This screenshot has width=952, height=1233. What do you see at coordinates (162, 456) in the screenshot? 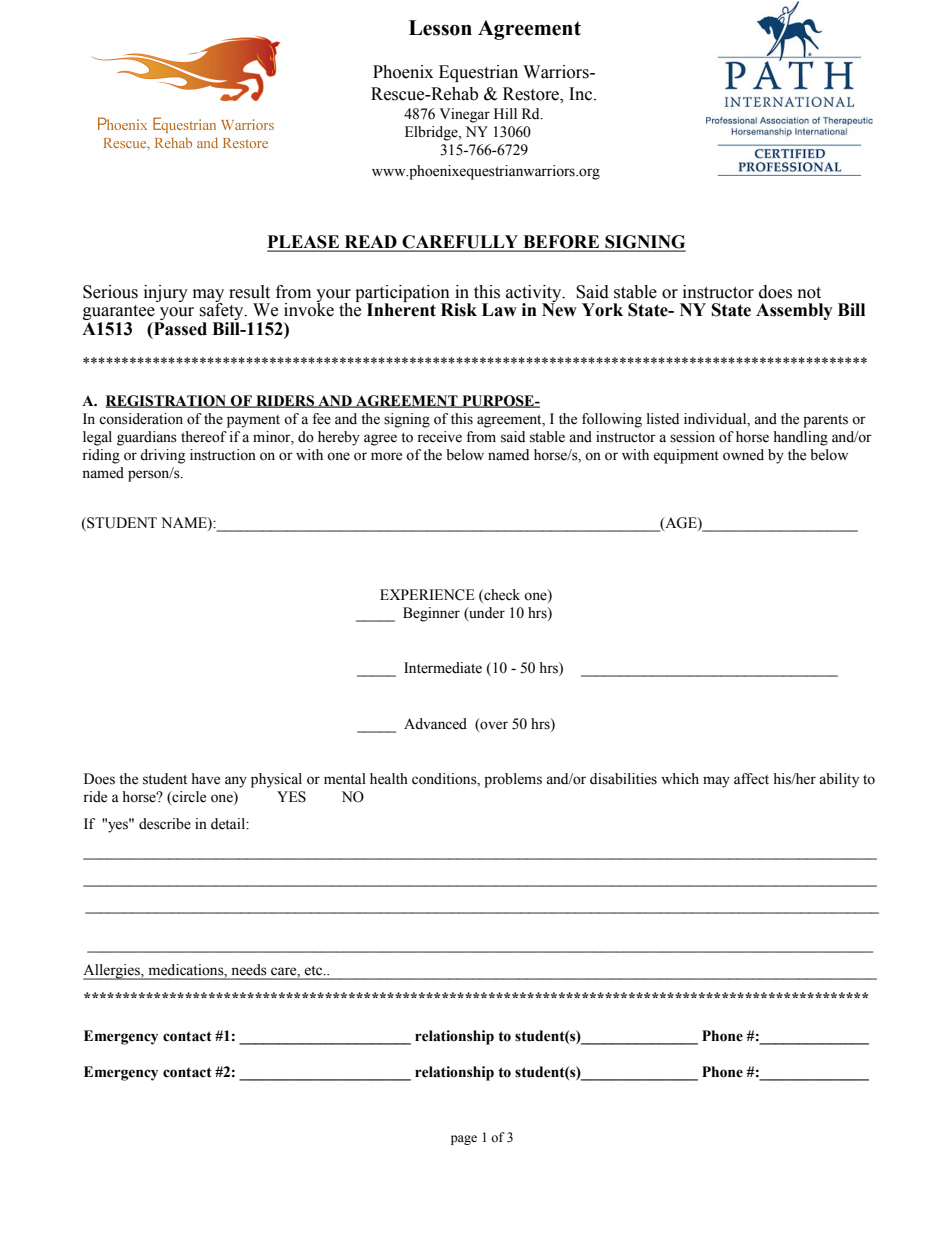
I see `driving` at bounding box center [162, 456].
